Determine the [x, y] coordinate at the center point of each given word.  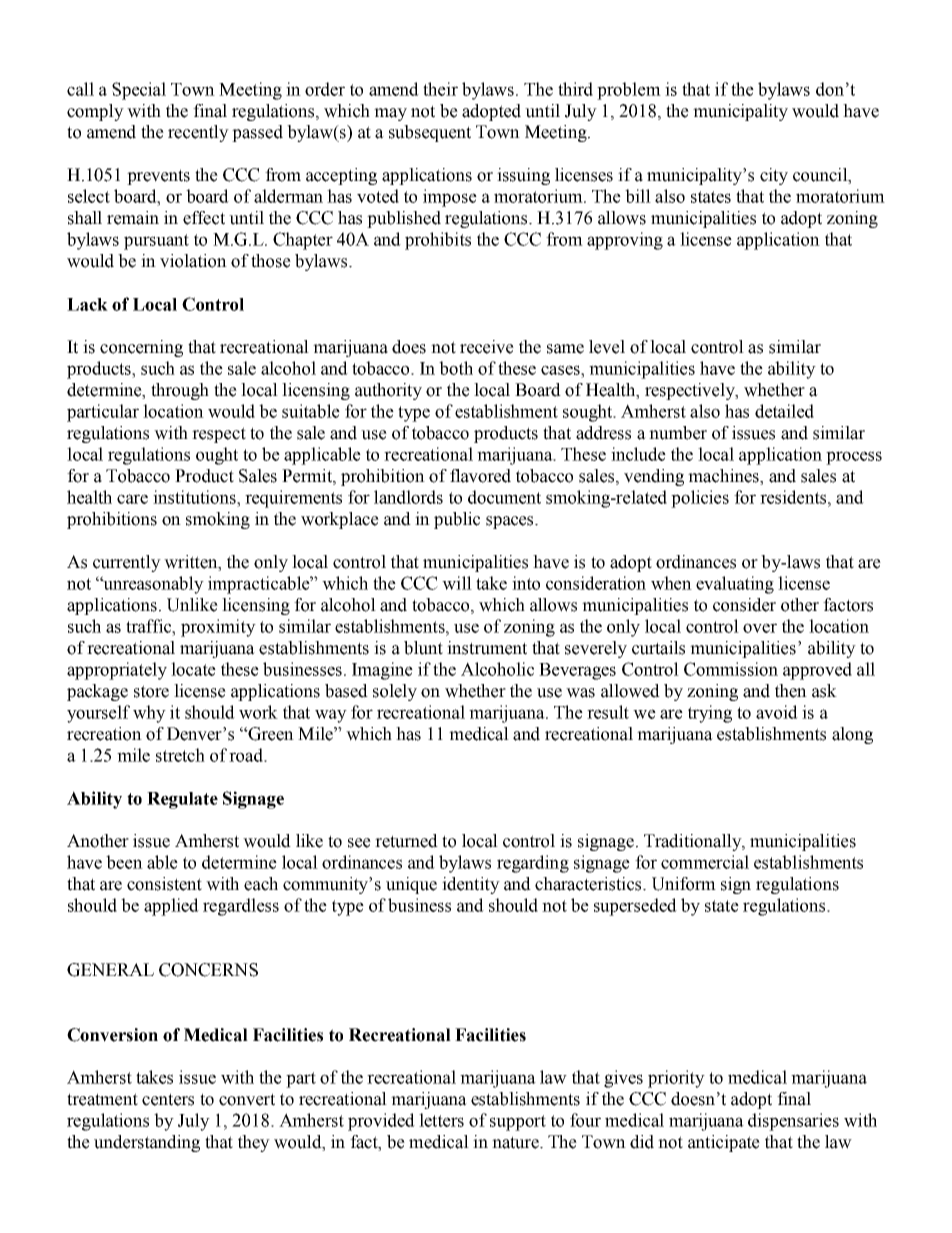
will [457, 583]
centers [168, 1099]
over [760, 628]
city [774, 176]
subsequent [430, 133]
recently [198, 133]
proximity [218, 628]
